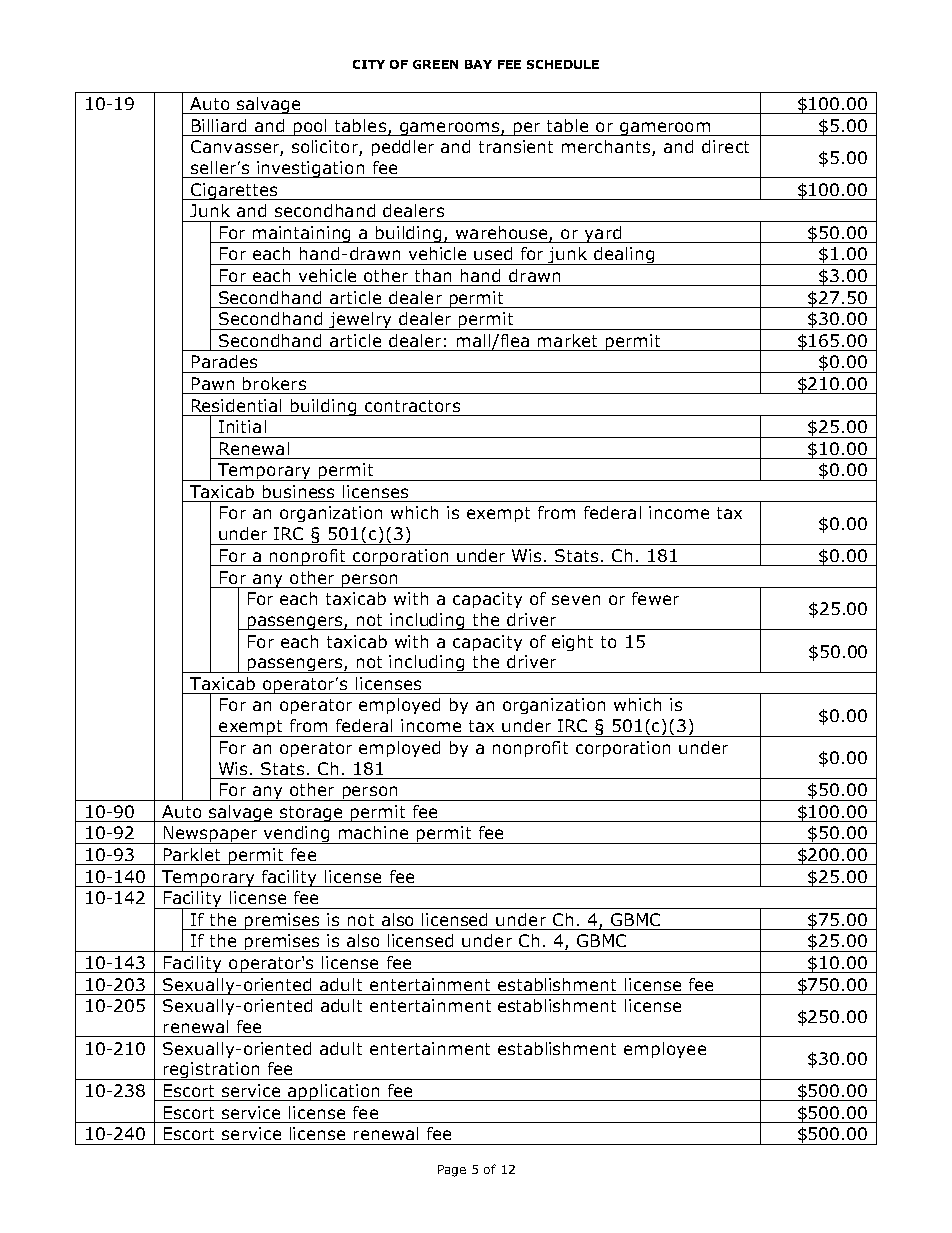  Describe the element at coordinates (655, 598) in the document. I see `fewer` at that location.
